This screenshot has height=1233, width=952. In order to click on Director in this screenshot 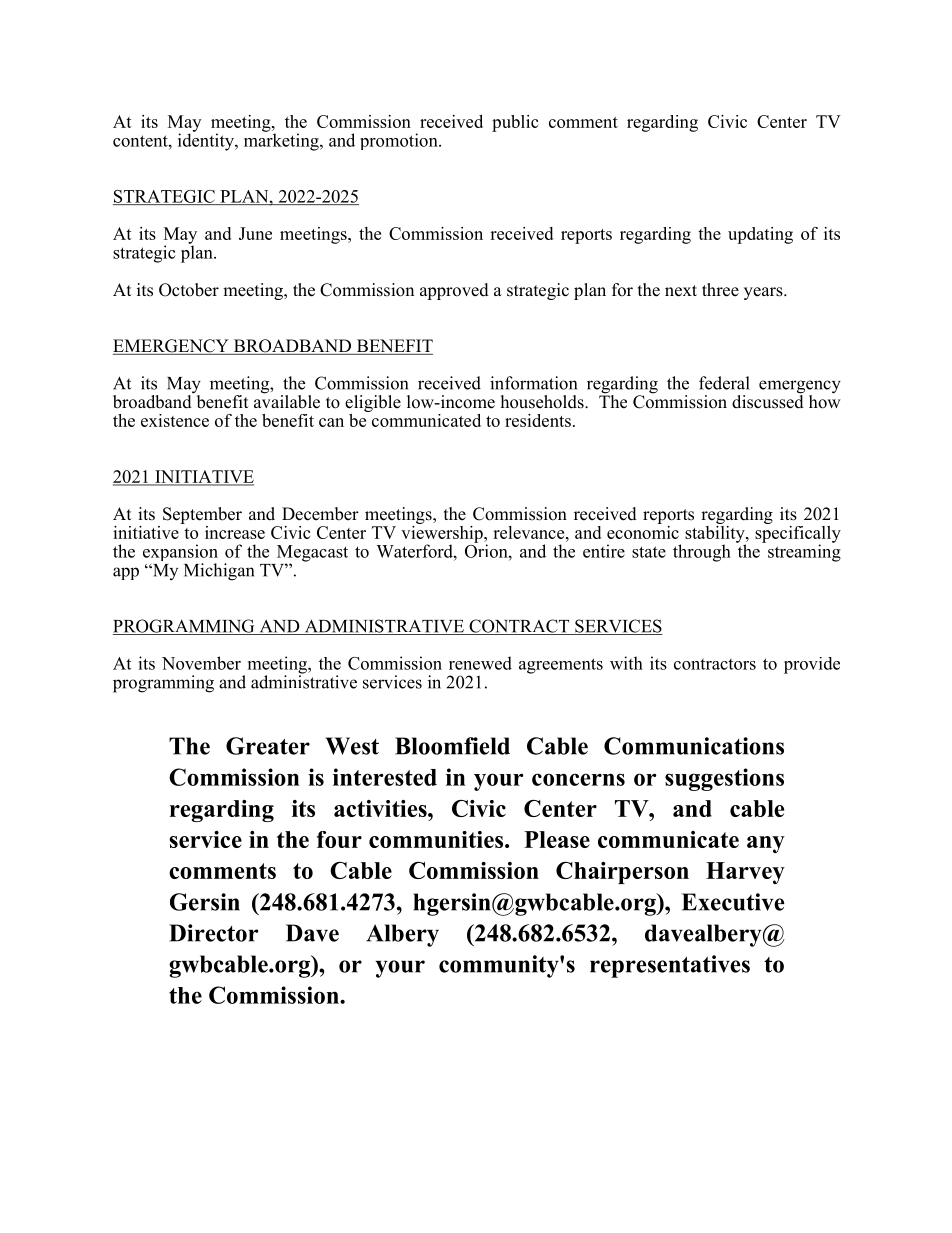, I will do `click(213, 933)`.
